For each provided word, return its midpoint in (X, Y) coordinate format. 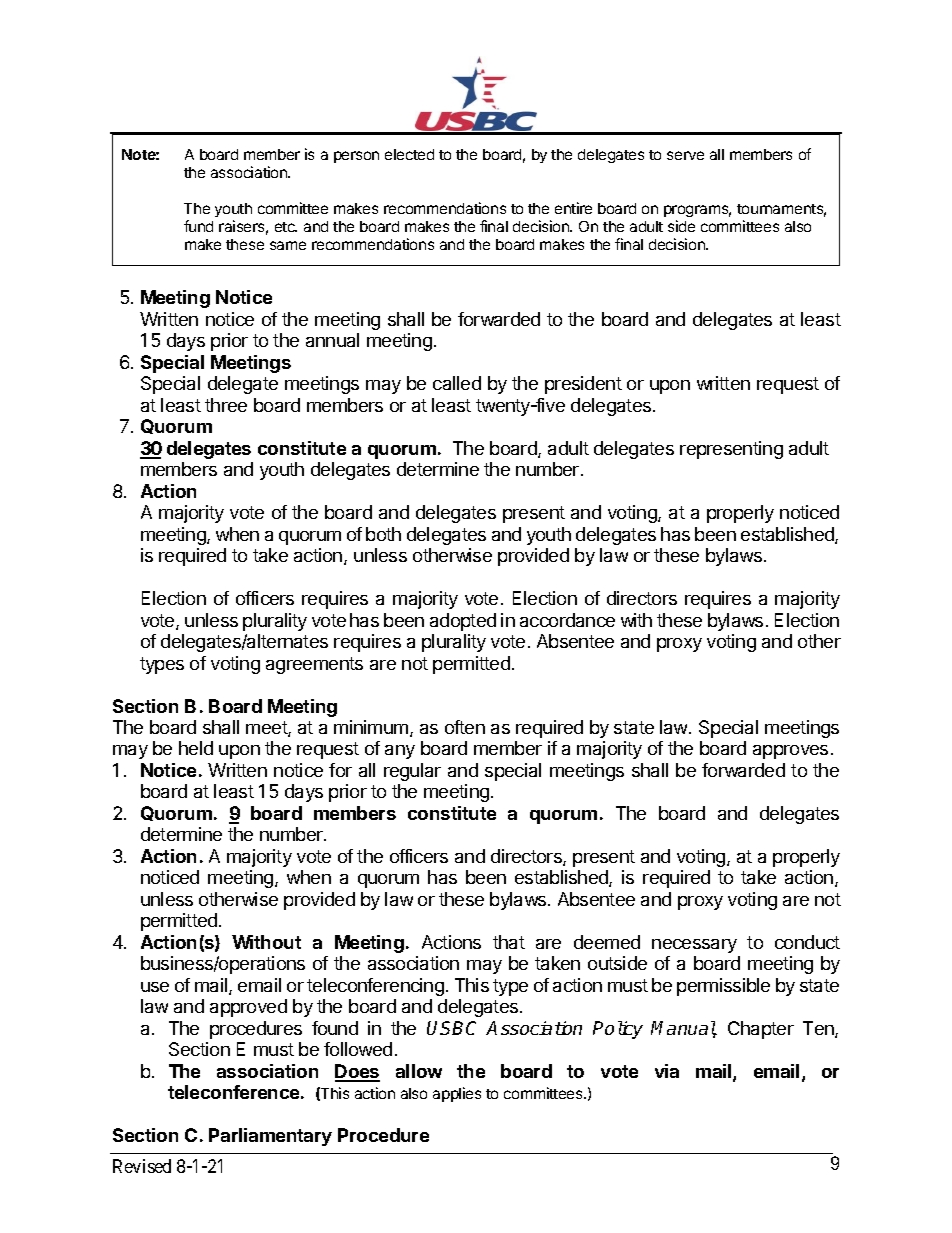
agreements (314, 665)
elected (409, 154)
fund (198, 226)
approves (790, 752)
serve (685, 155)
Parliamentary (270, 1137)
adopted (463, 622)
